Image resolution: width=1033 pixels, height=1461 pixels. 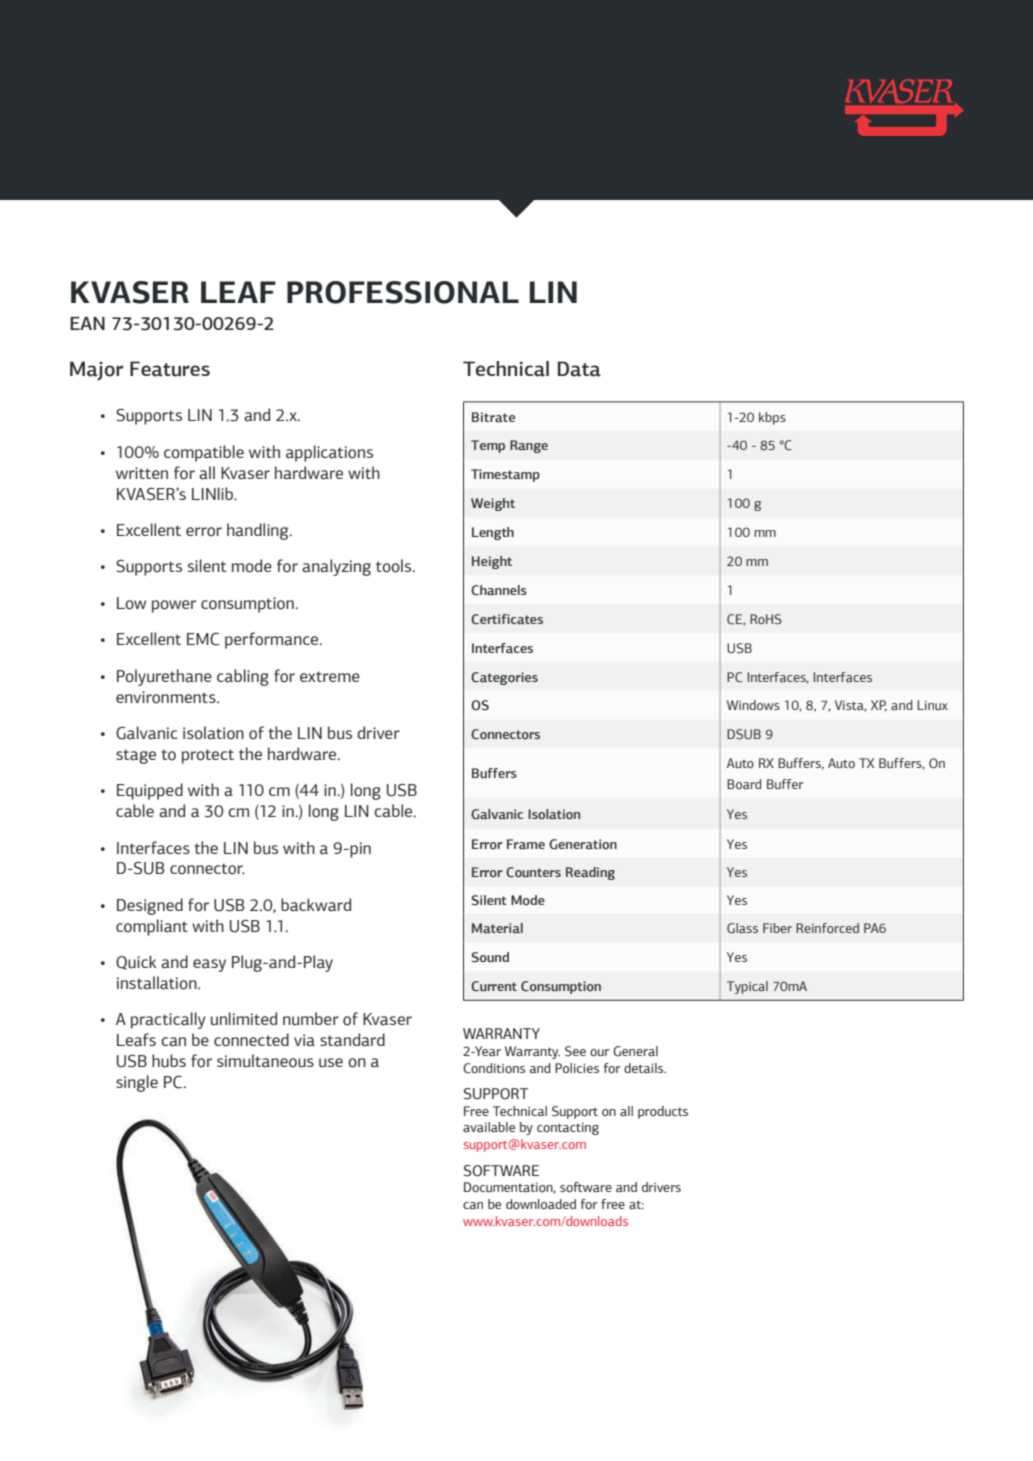 I want to click on Data, so click(x=579, y=369).
